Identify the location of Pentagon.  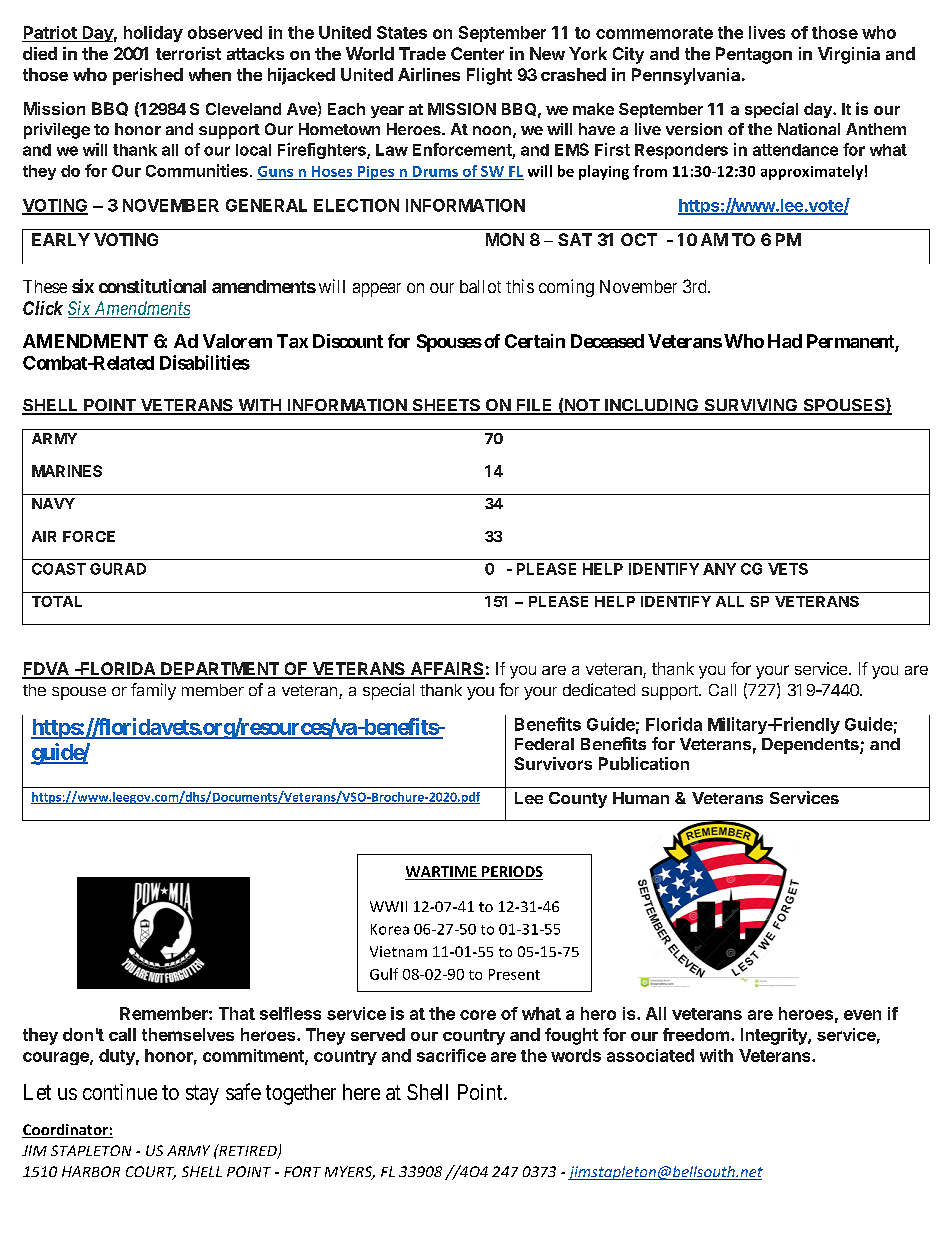
(754, 55).
